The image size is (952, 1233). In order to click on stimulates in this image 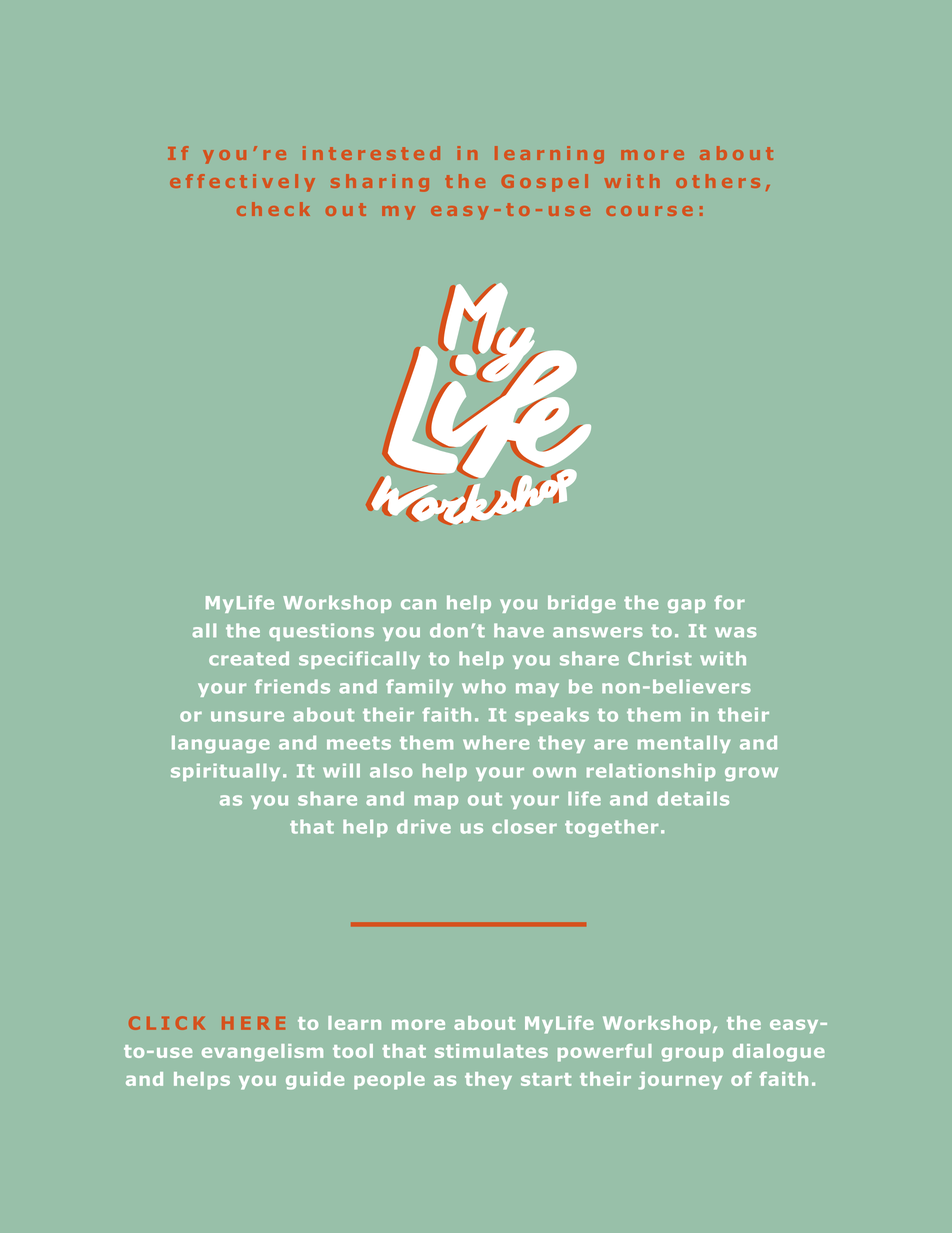, I will do `click(491, 1051)`.
